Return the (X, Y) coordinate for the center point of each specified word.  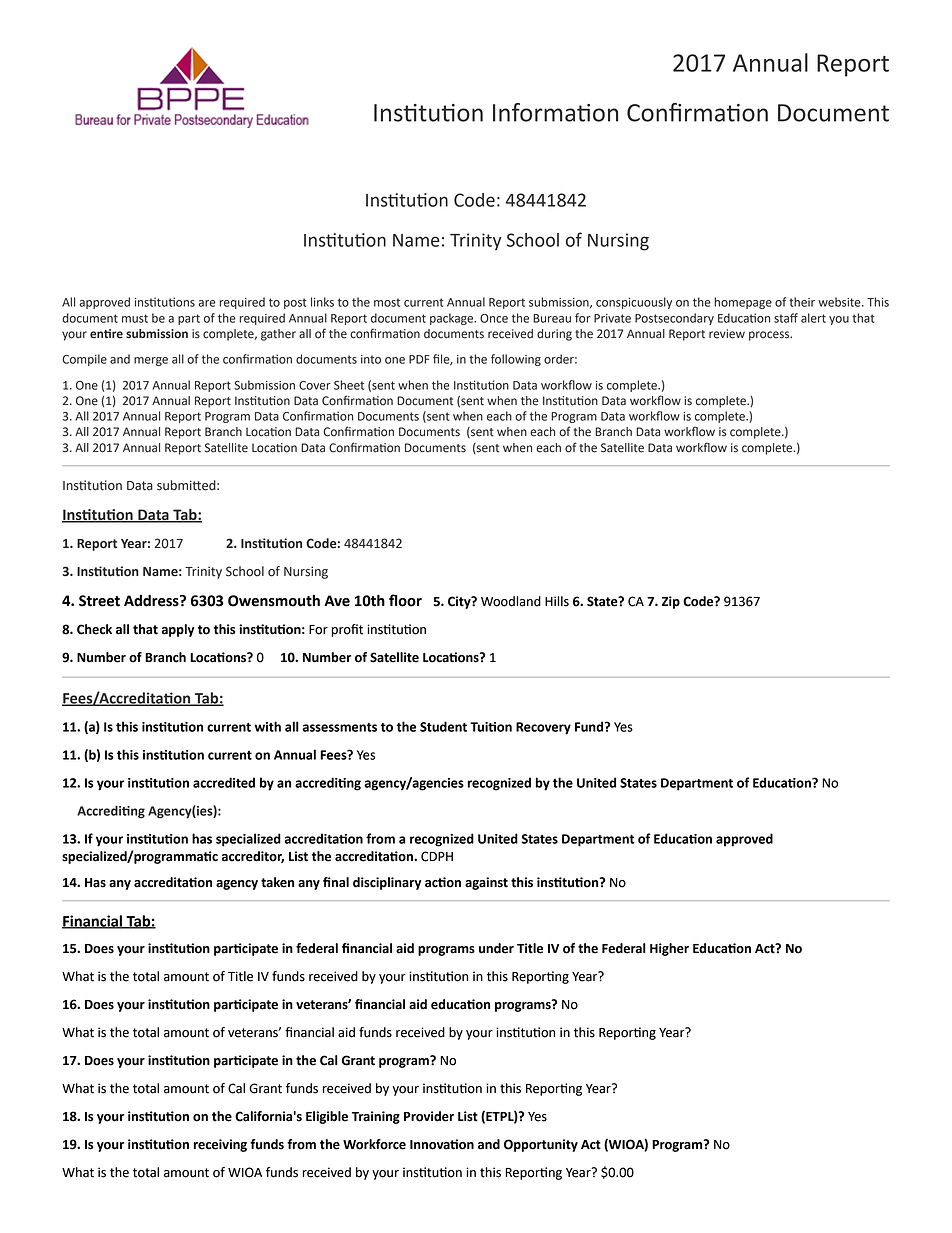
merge (151, 361)
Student (443, 726)
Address (152, 601)
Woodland (511, 601)
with (267, 726)
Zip (671, 602)
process (770, 336)
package (453, 319)
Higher (669, 949)
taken (277, 882)
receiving (220, 1145)
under (496, 948)
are (207, 303)
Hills (557, 601)
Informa (535, 112)
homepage (743, 303)
